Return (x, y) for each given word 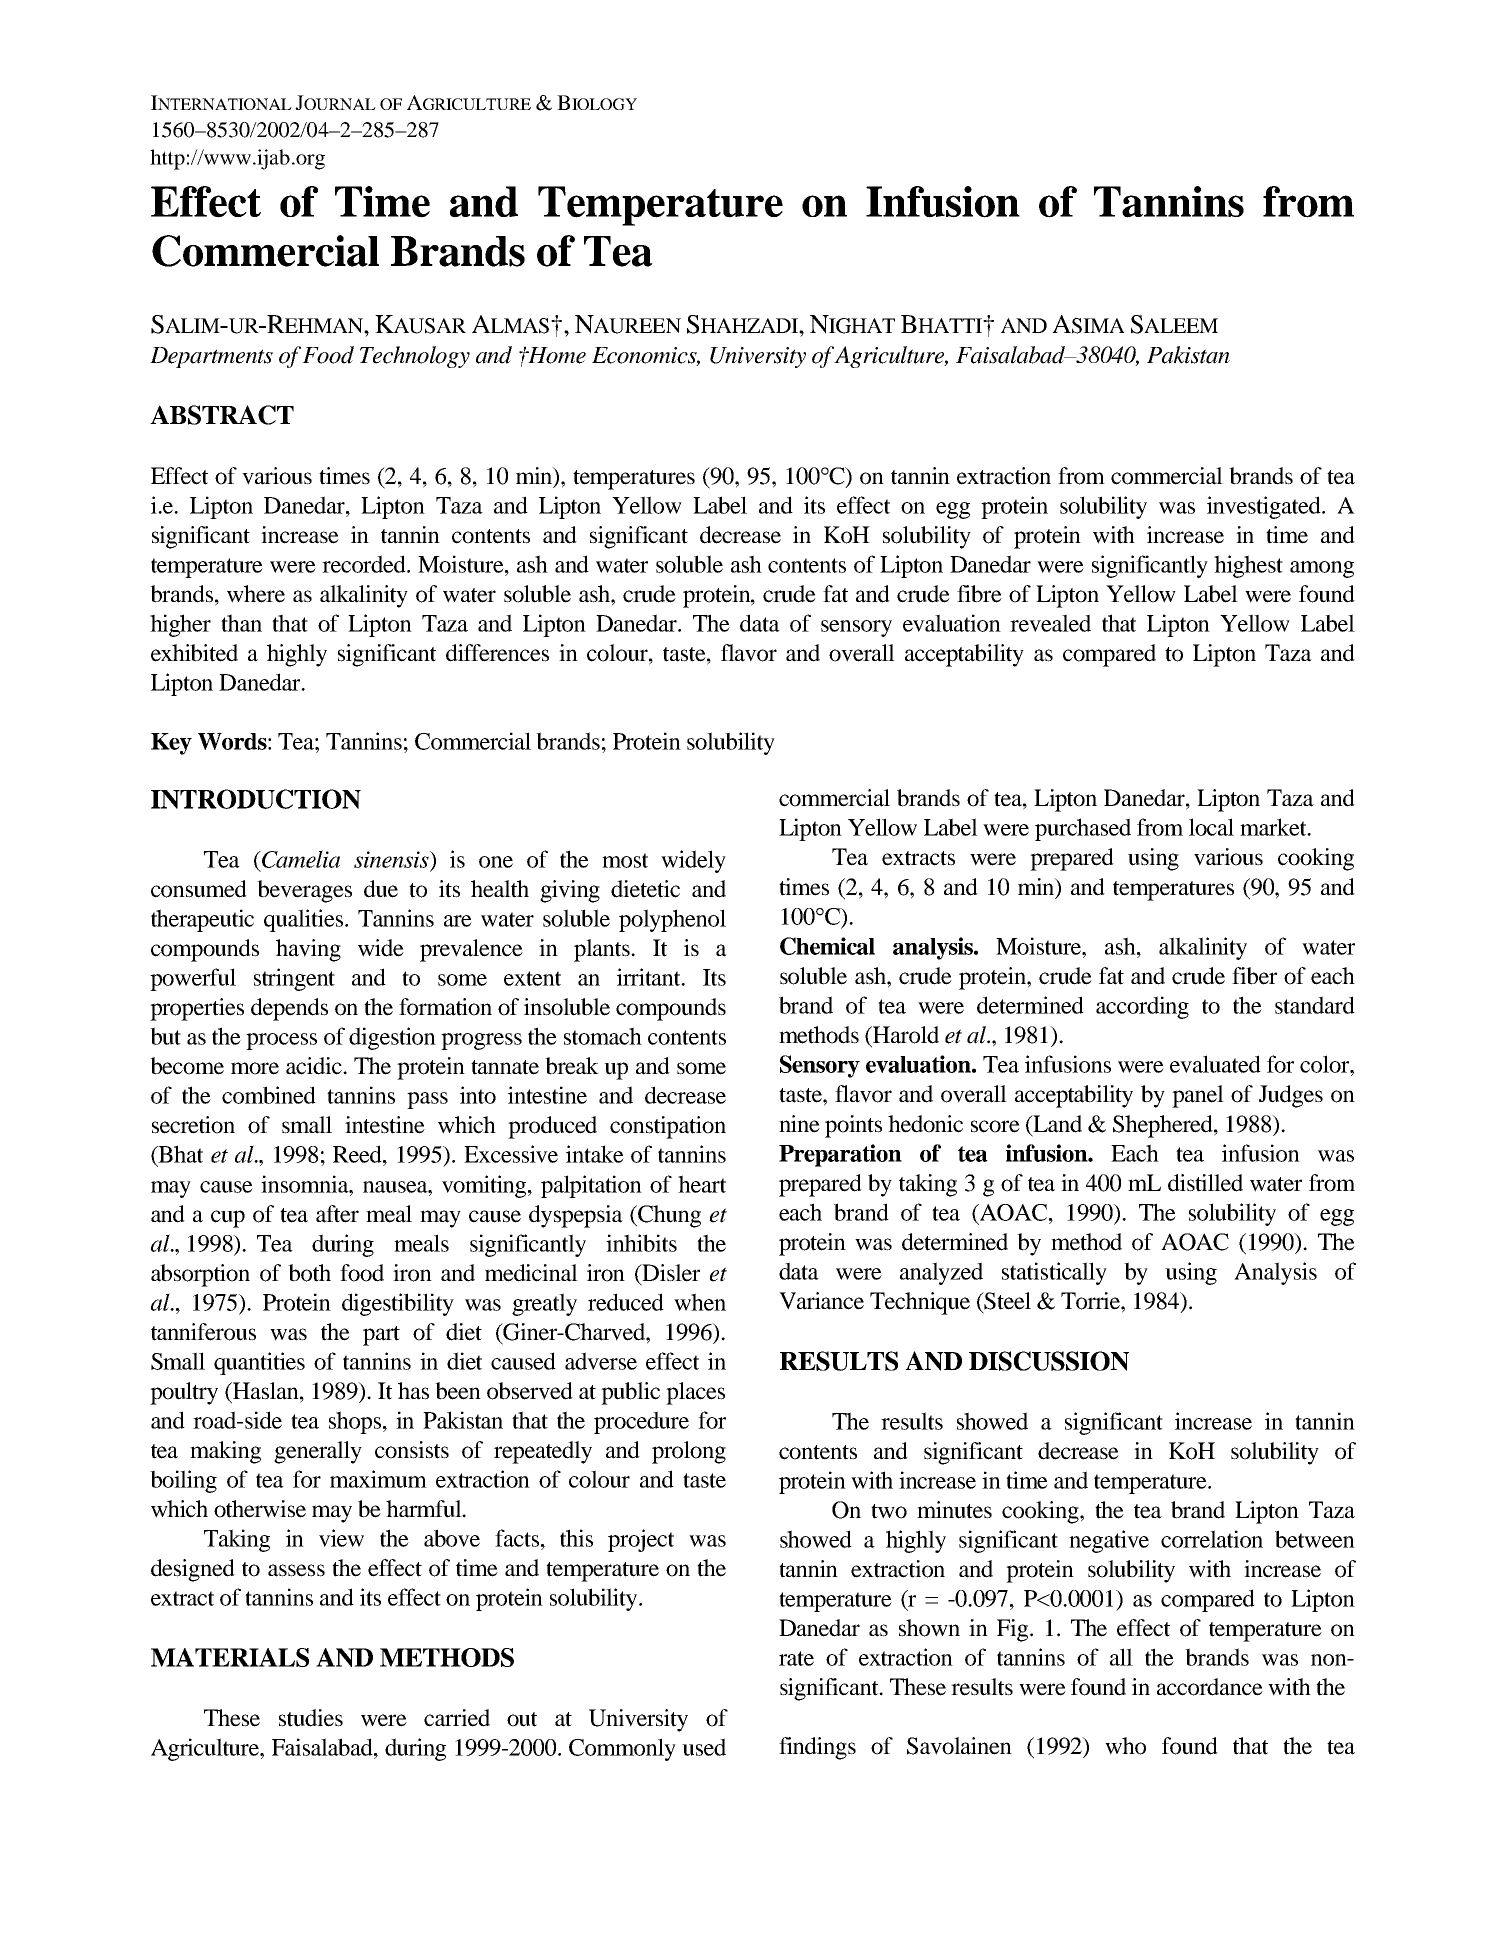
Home (556, 355)
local (1211, 827)
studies (311, 1718)
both (309, 1273)
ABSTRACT (222, 415)
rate (796, 1658)
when (700, 1302)
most (625, 860)
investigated (1265, 507)
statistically (1054, 1273)
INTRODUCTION (256, 799)
